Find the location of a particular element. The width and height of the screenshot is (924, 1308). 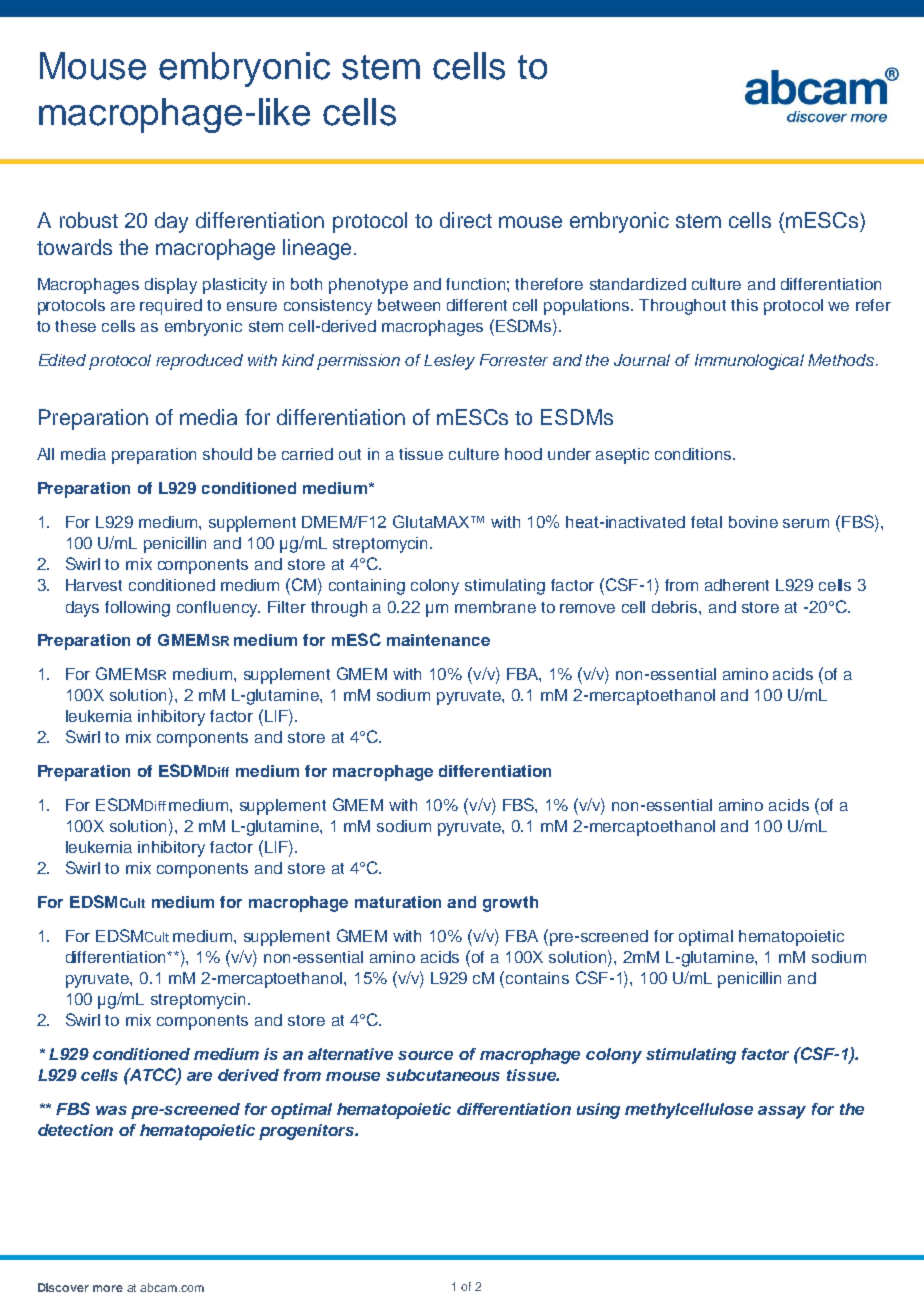

membrane is located at coordinates (495, 607).
